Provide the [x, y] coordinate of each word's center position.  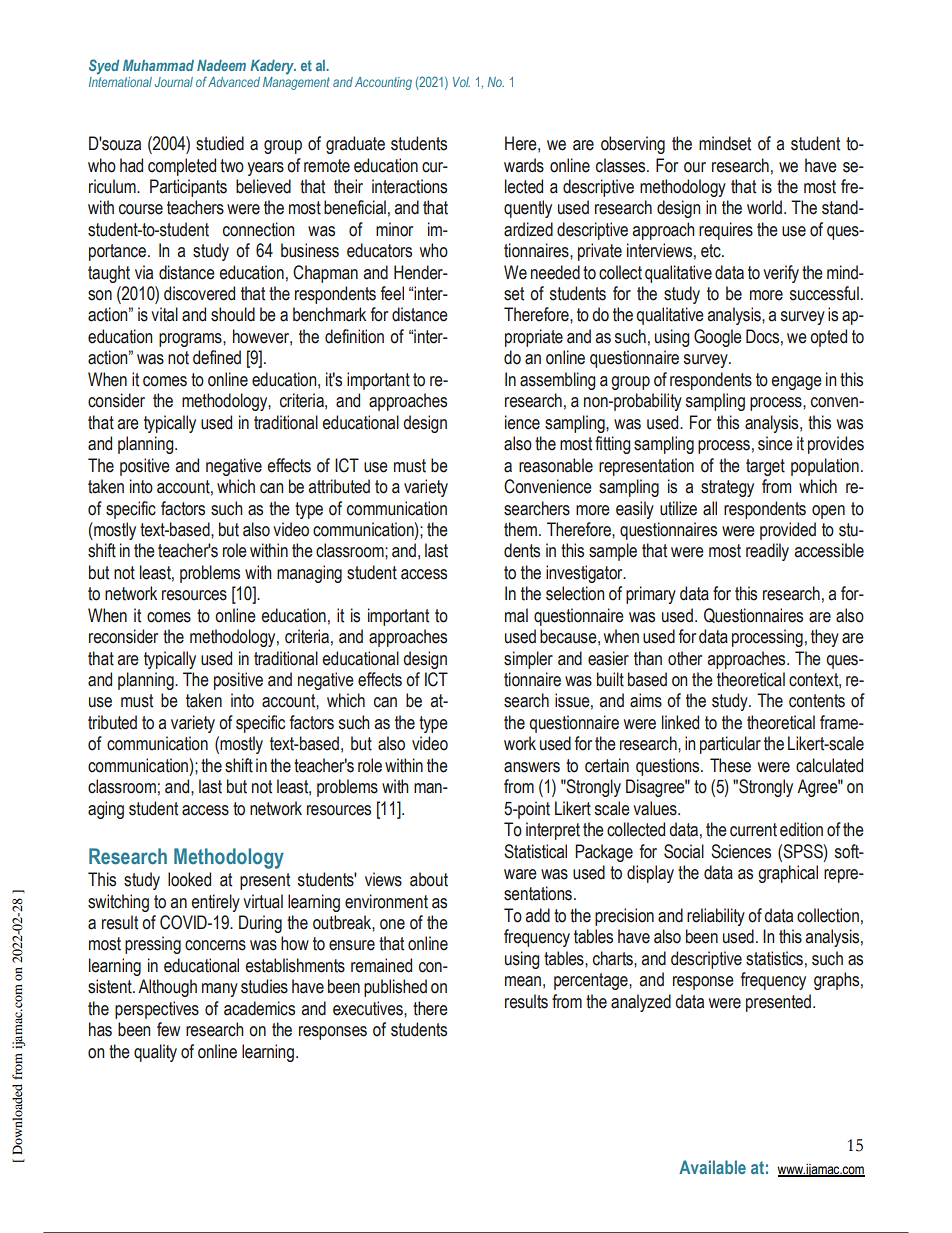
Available [712, 1167]
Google [718, 338]
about [429, 879]
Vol [461, 82]
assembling [558, 381]
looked [189, 879]
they [825, 638]
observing [633, 145]
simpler [528, 660]
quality [155, 1053]
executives [369, 1008]
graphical [788, 874]
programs [191, 340]
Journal [174, 82]
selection [575, 593]
